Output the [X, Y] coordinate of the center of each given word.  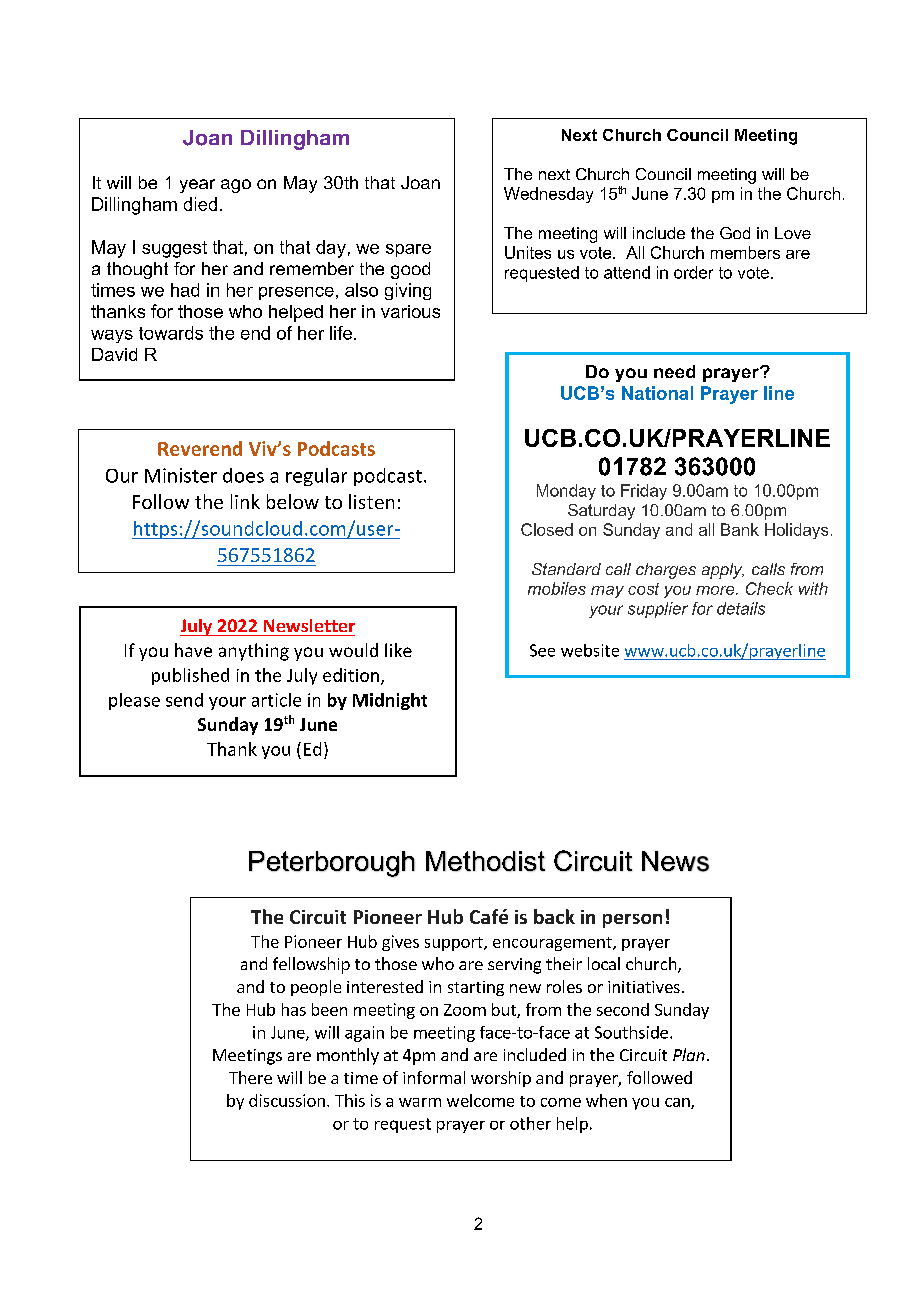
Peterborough [332, 864]
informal [434, 1077]
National [657, 393]
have [193, 650]
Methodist [485, 861]
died [200, 204]
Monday [566, 492]
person [632, 921]
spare [408, 250]
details [741, 608]
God [735, 233]
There [250, 1077]
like [398, 650]
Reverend [200, 448]
